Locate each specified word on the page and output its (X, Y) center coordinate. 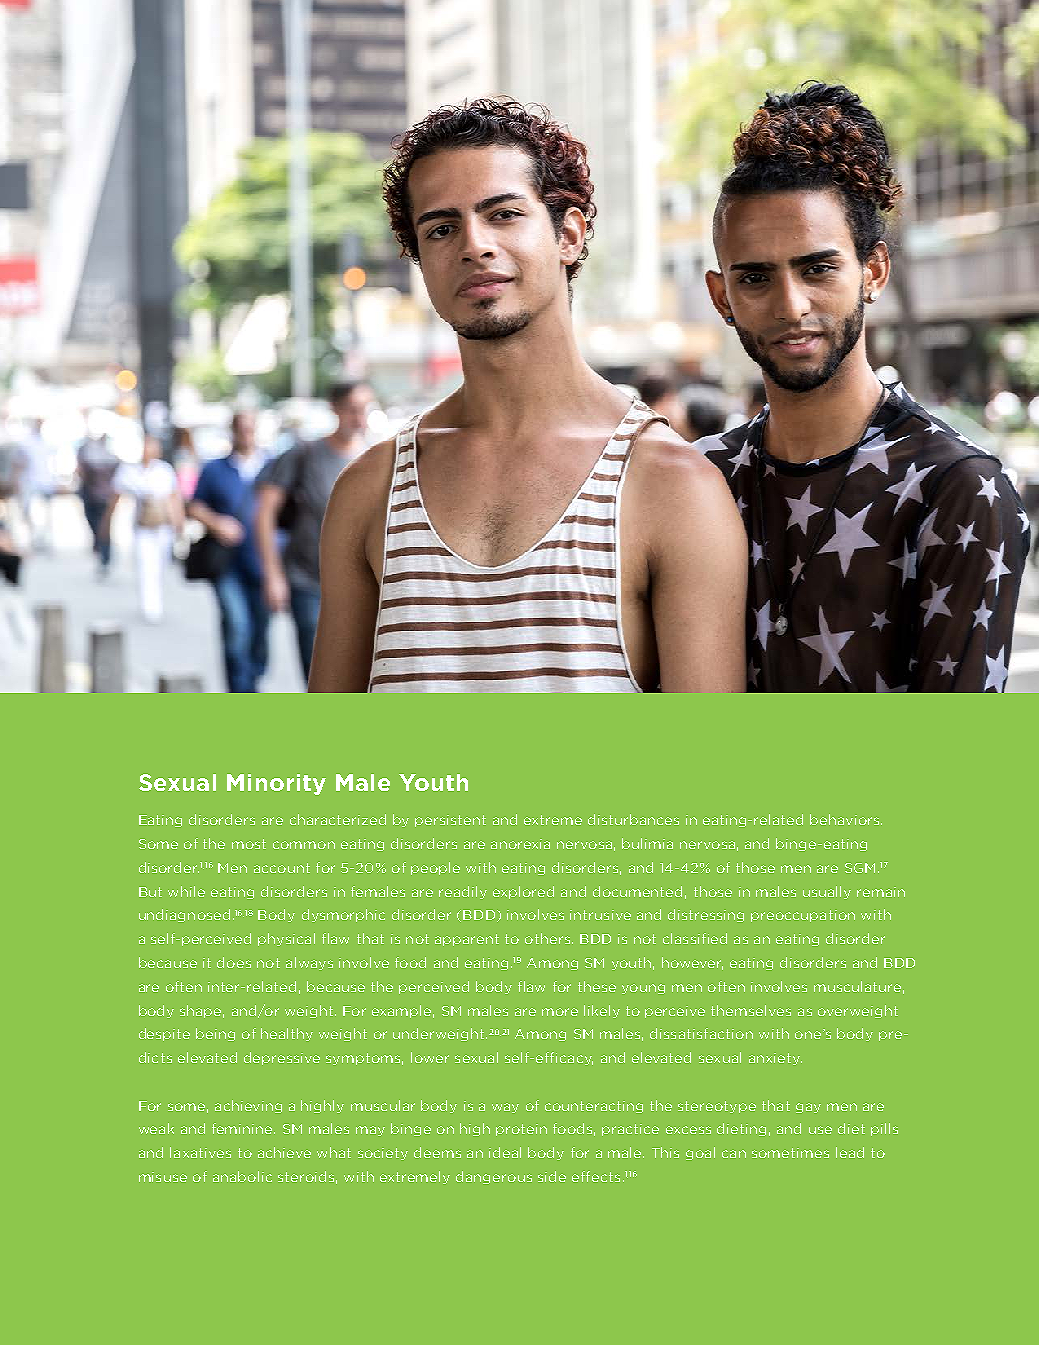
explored (523, 892)
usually (827, 892)
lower (430, 1057)
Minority (276, 784)
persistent (450, 821)
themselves (751, 1010)
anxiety (775, 1059)
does (234, 962)
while (186, 891)
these (597, 986)
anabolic (242, 1176)
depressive (282, 1058)
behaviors (846, 819)
